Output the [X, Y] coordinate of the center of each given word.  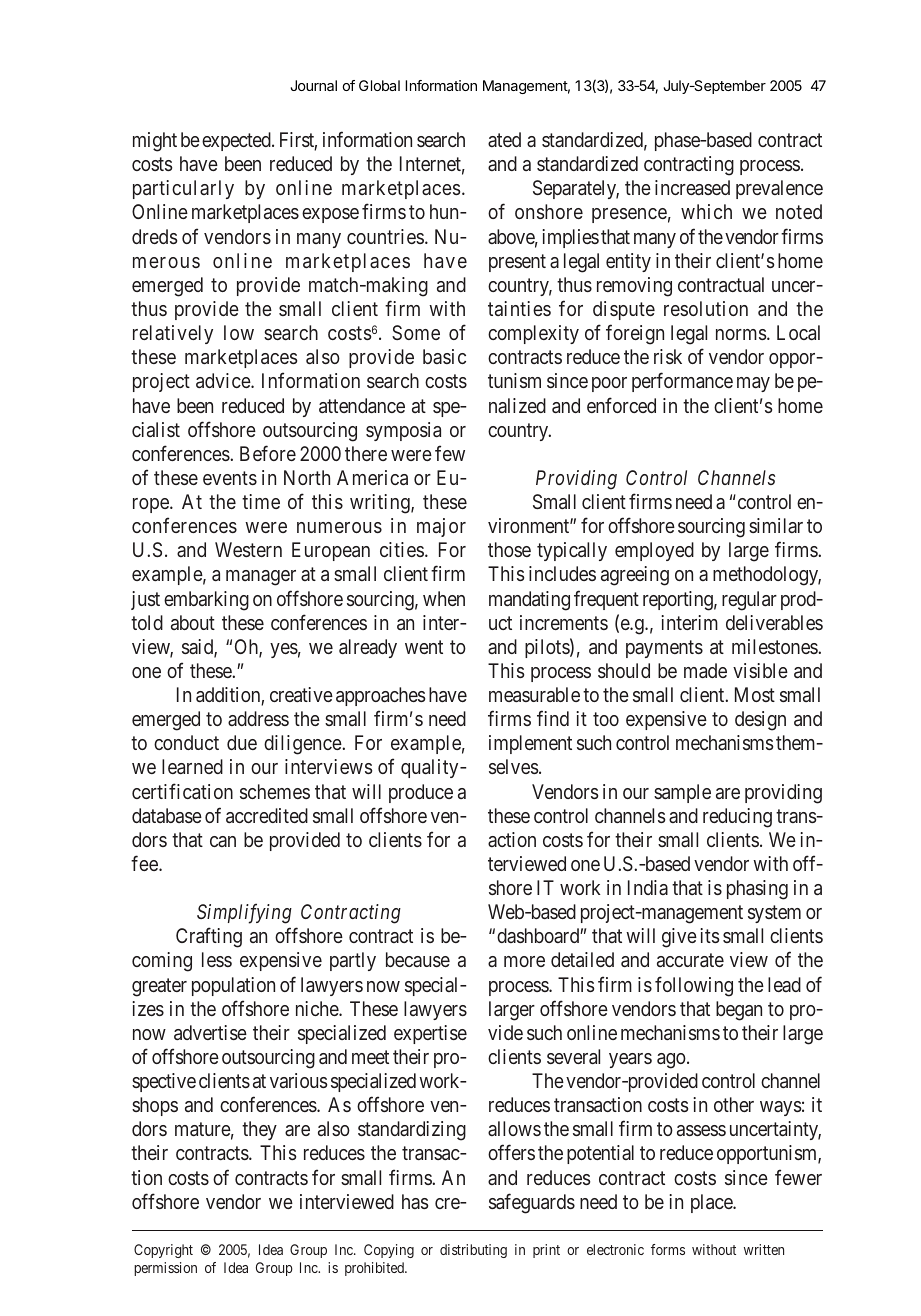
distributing [473, 1251]
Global [379, 85]
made [705, 670]
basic [444, 356]
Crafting [209, 938]
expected [237, 141]
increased [692, 187]
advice [224, 380]
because [418, 959]
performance [682, 382]
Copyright [163, 1251]
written [764, 1249]
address [258, 718]
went [424, 647]
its [709, 935]
